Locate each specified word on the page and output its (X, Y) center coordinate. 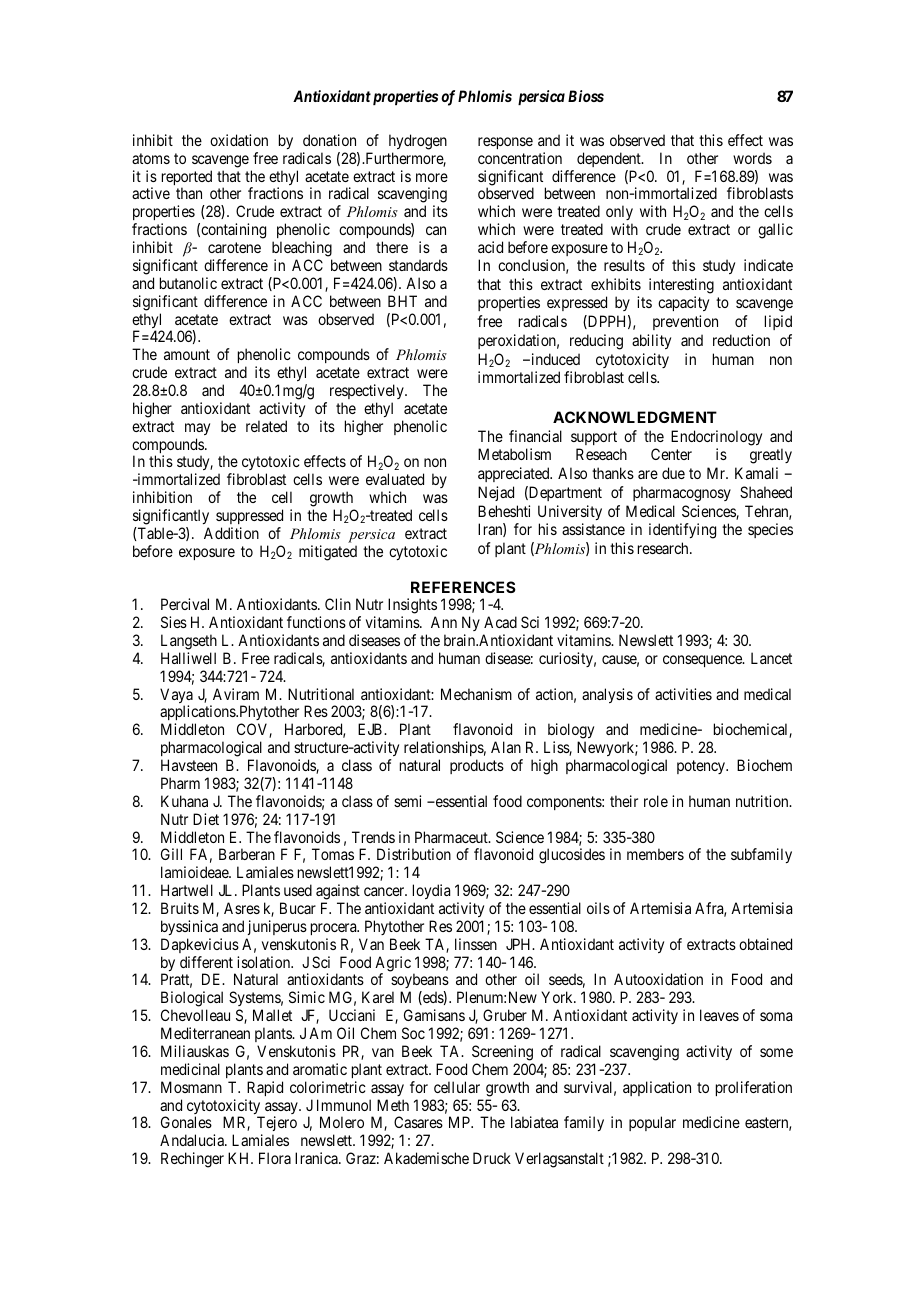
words (752, 158)
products (477, 766)
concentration (520, 158)
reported (187, 179)
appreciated (515, 474)
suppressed (249, 516)
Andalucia (193, 1140)
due (673, 473)
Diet (206, 819)
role (656, 801)
